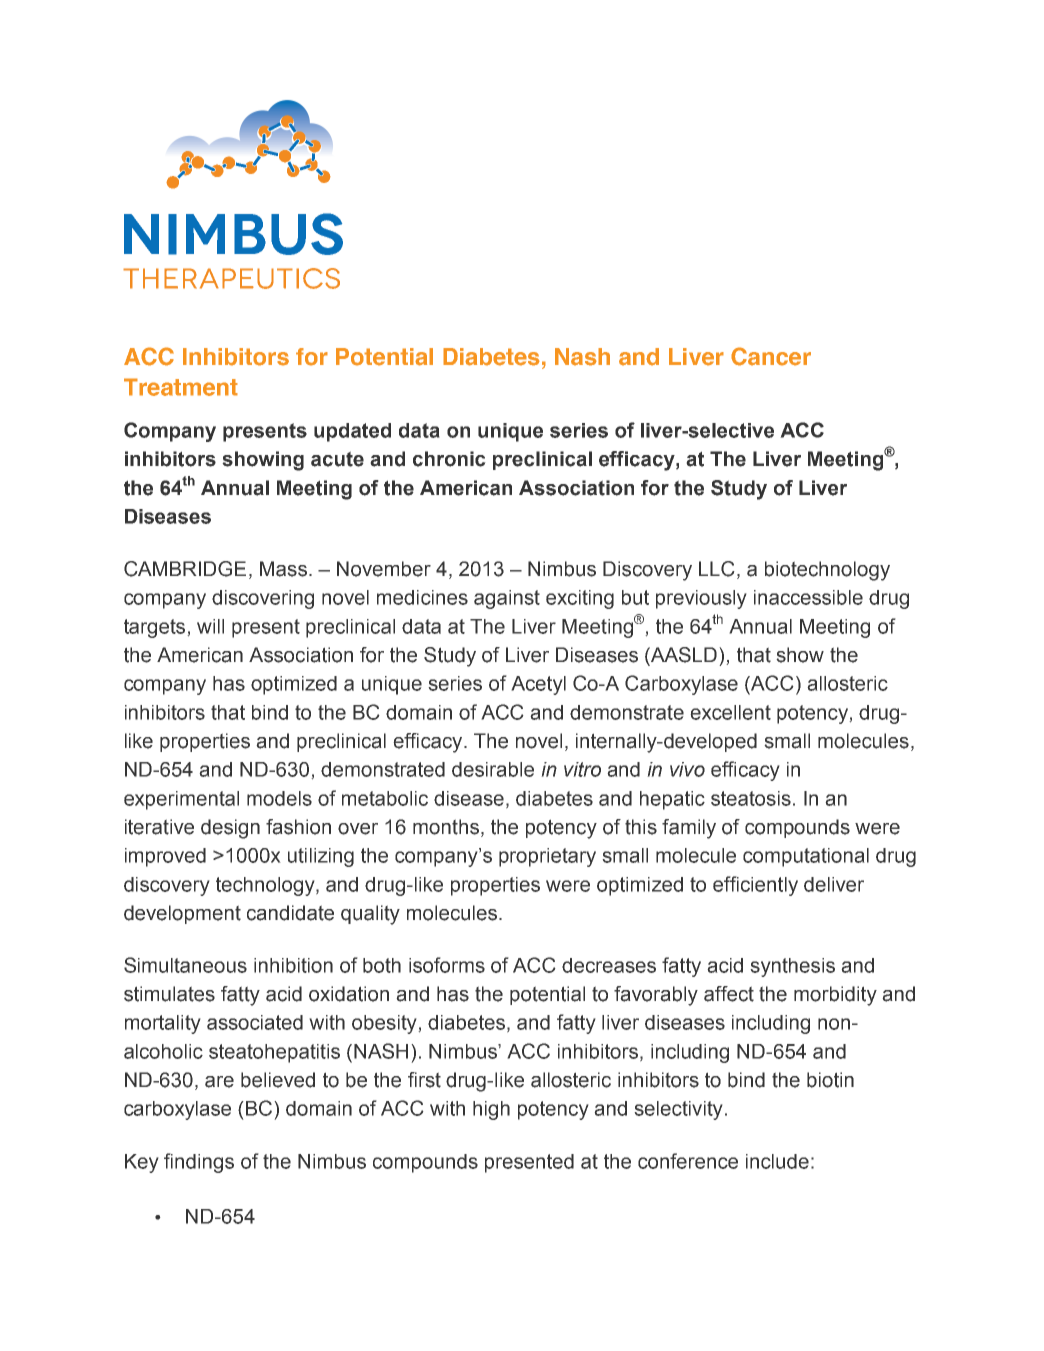  What do you see at coordinates (507, 599) in the screenshot?
I see `against` at bounding box center [507, 599].
